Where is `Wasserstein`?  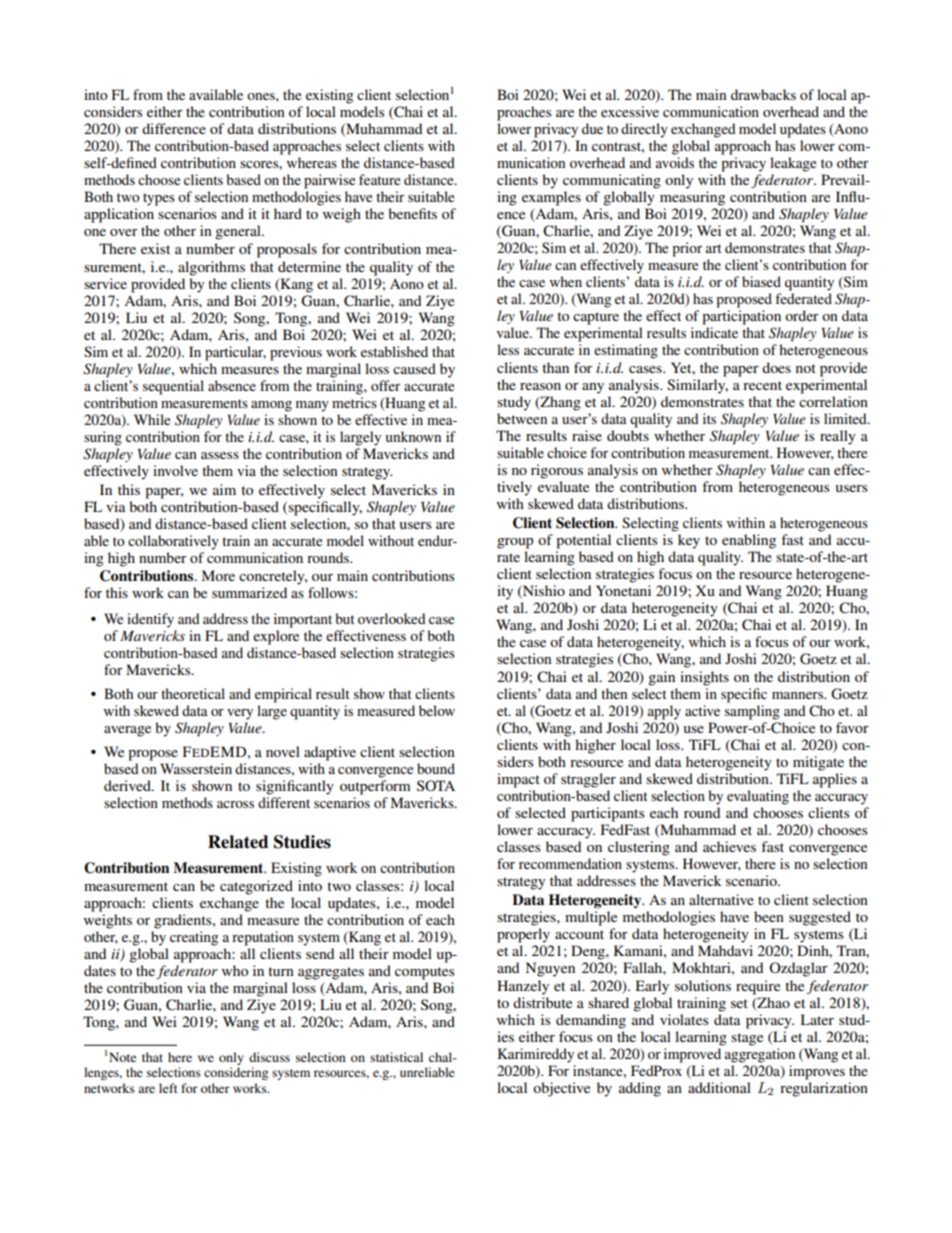 Wasserstein is located at coordinates (196, 768).
